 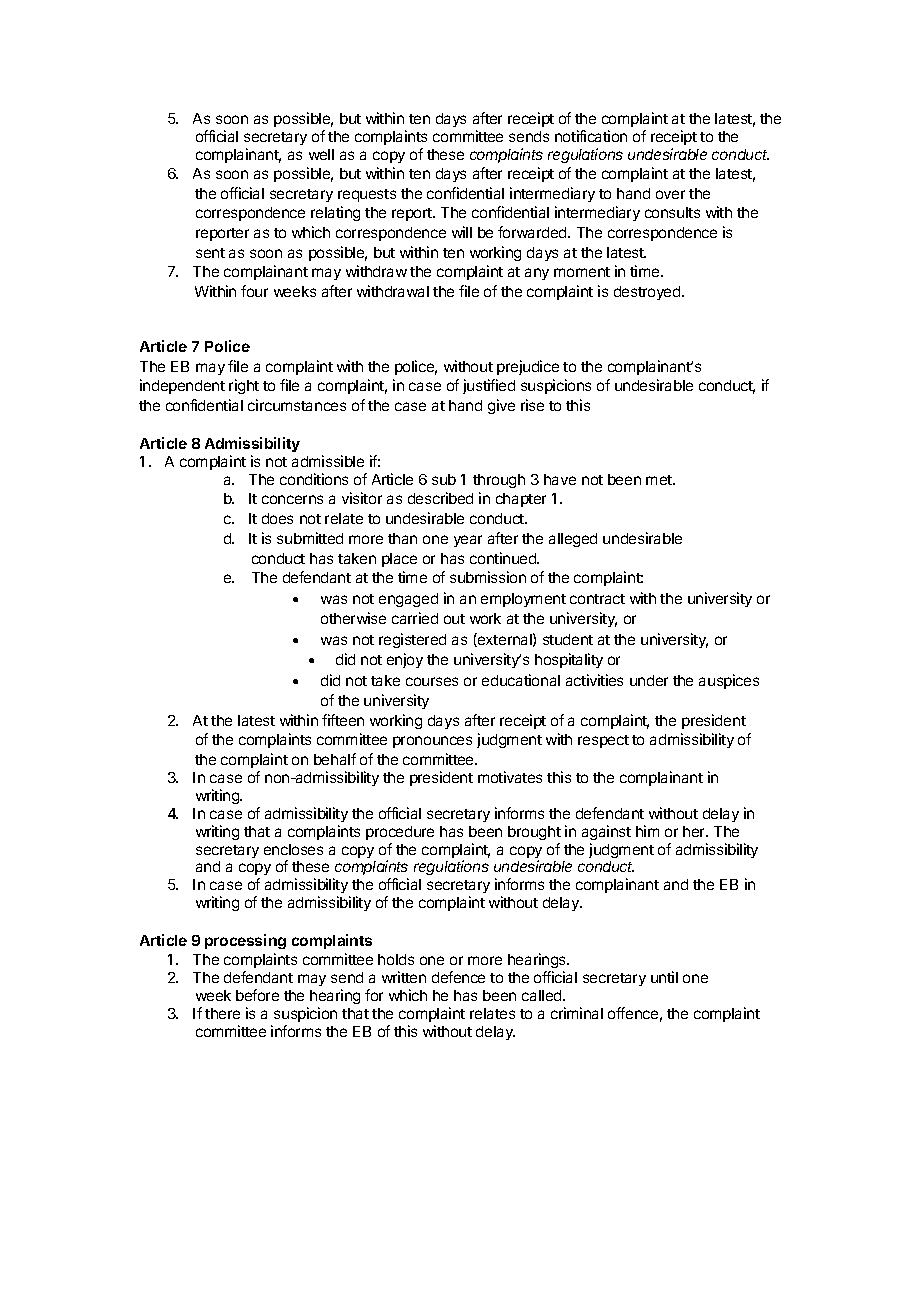 What do you see at coordinates (257, 995) in the screenshot?
I see `before` at bounding box center [257, 995].
